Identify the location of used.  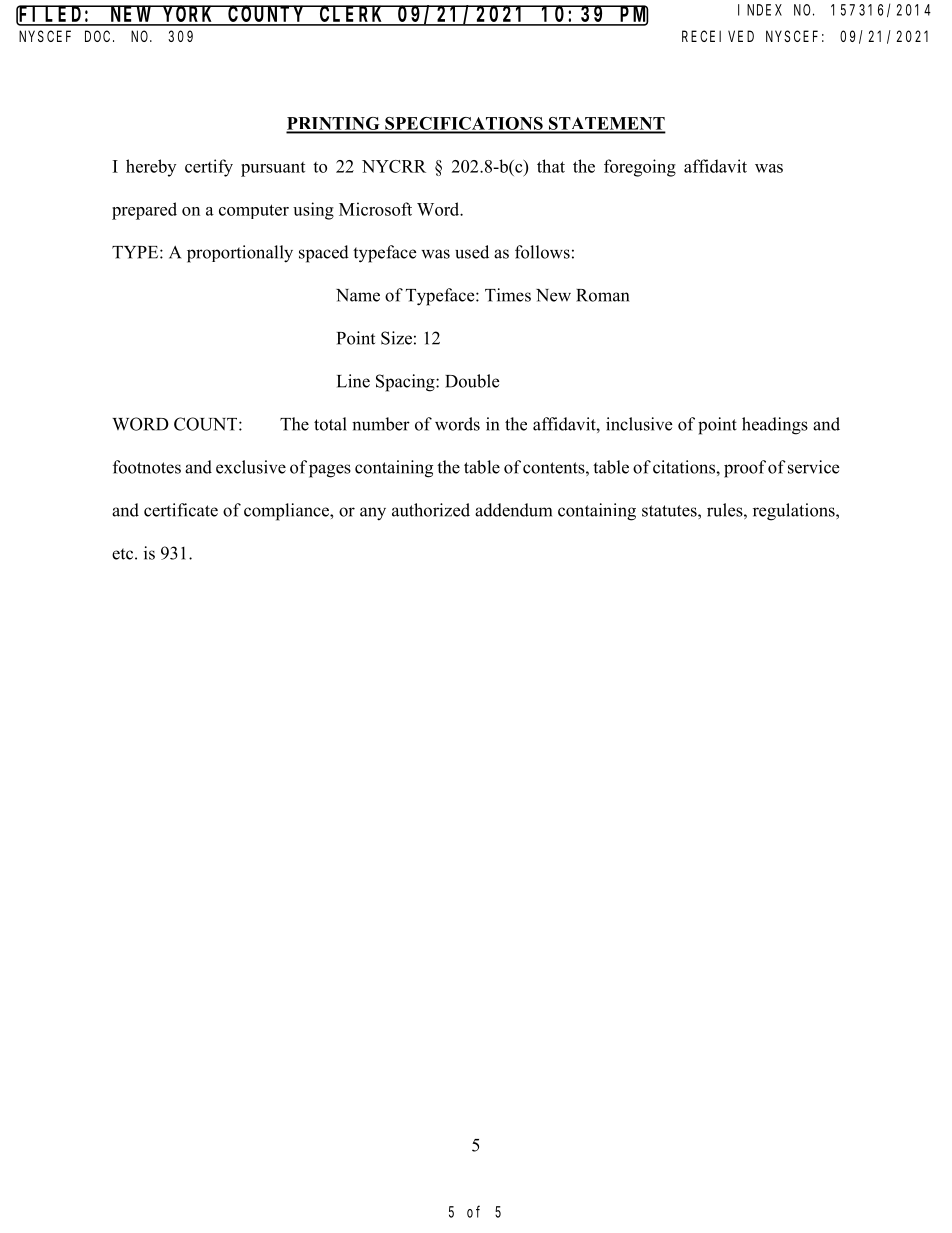
(472, 252).
